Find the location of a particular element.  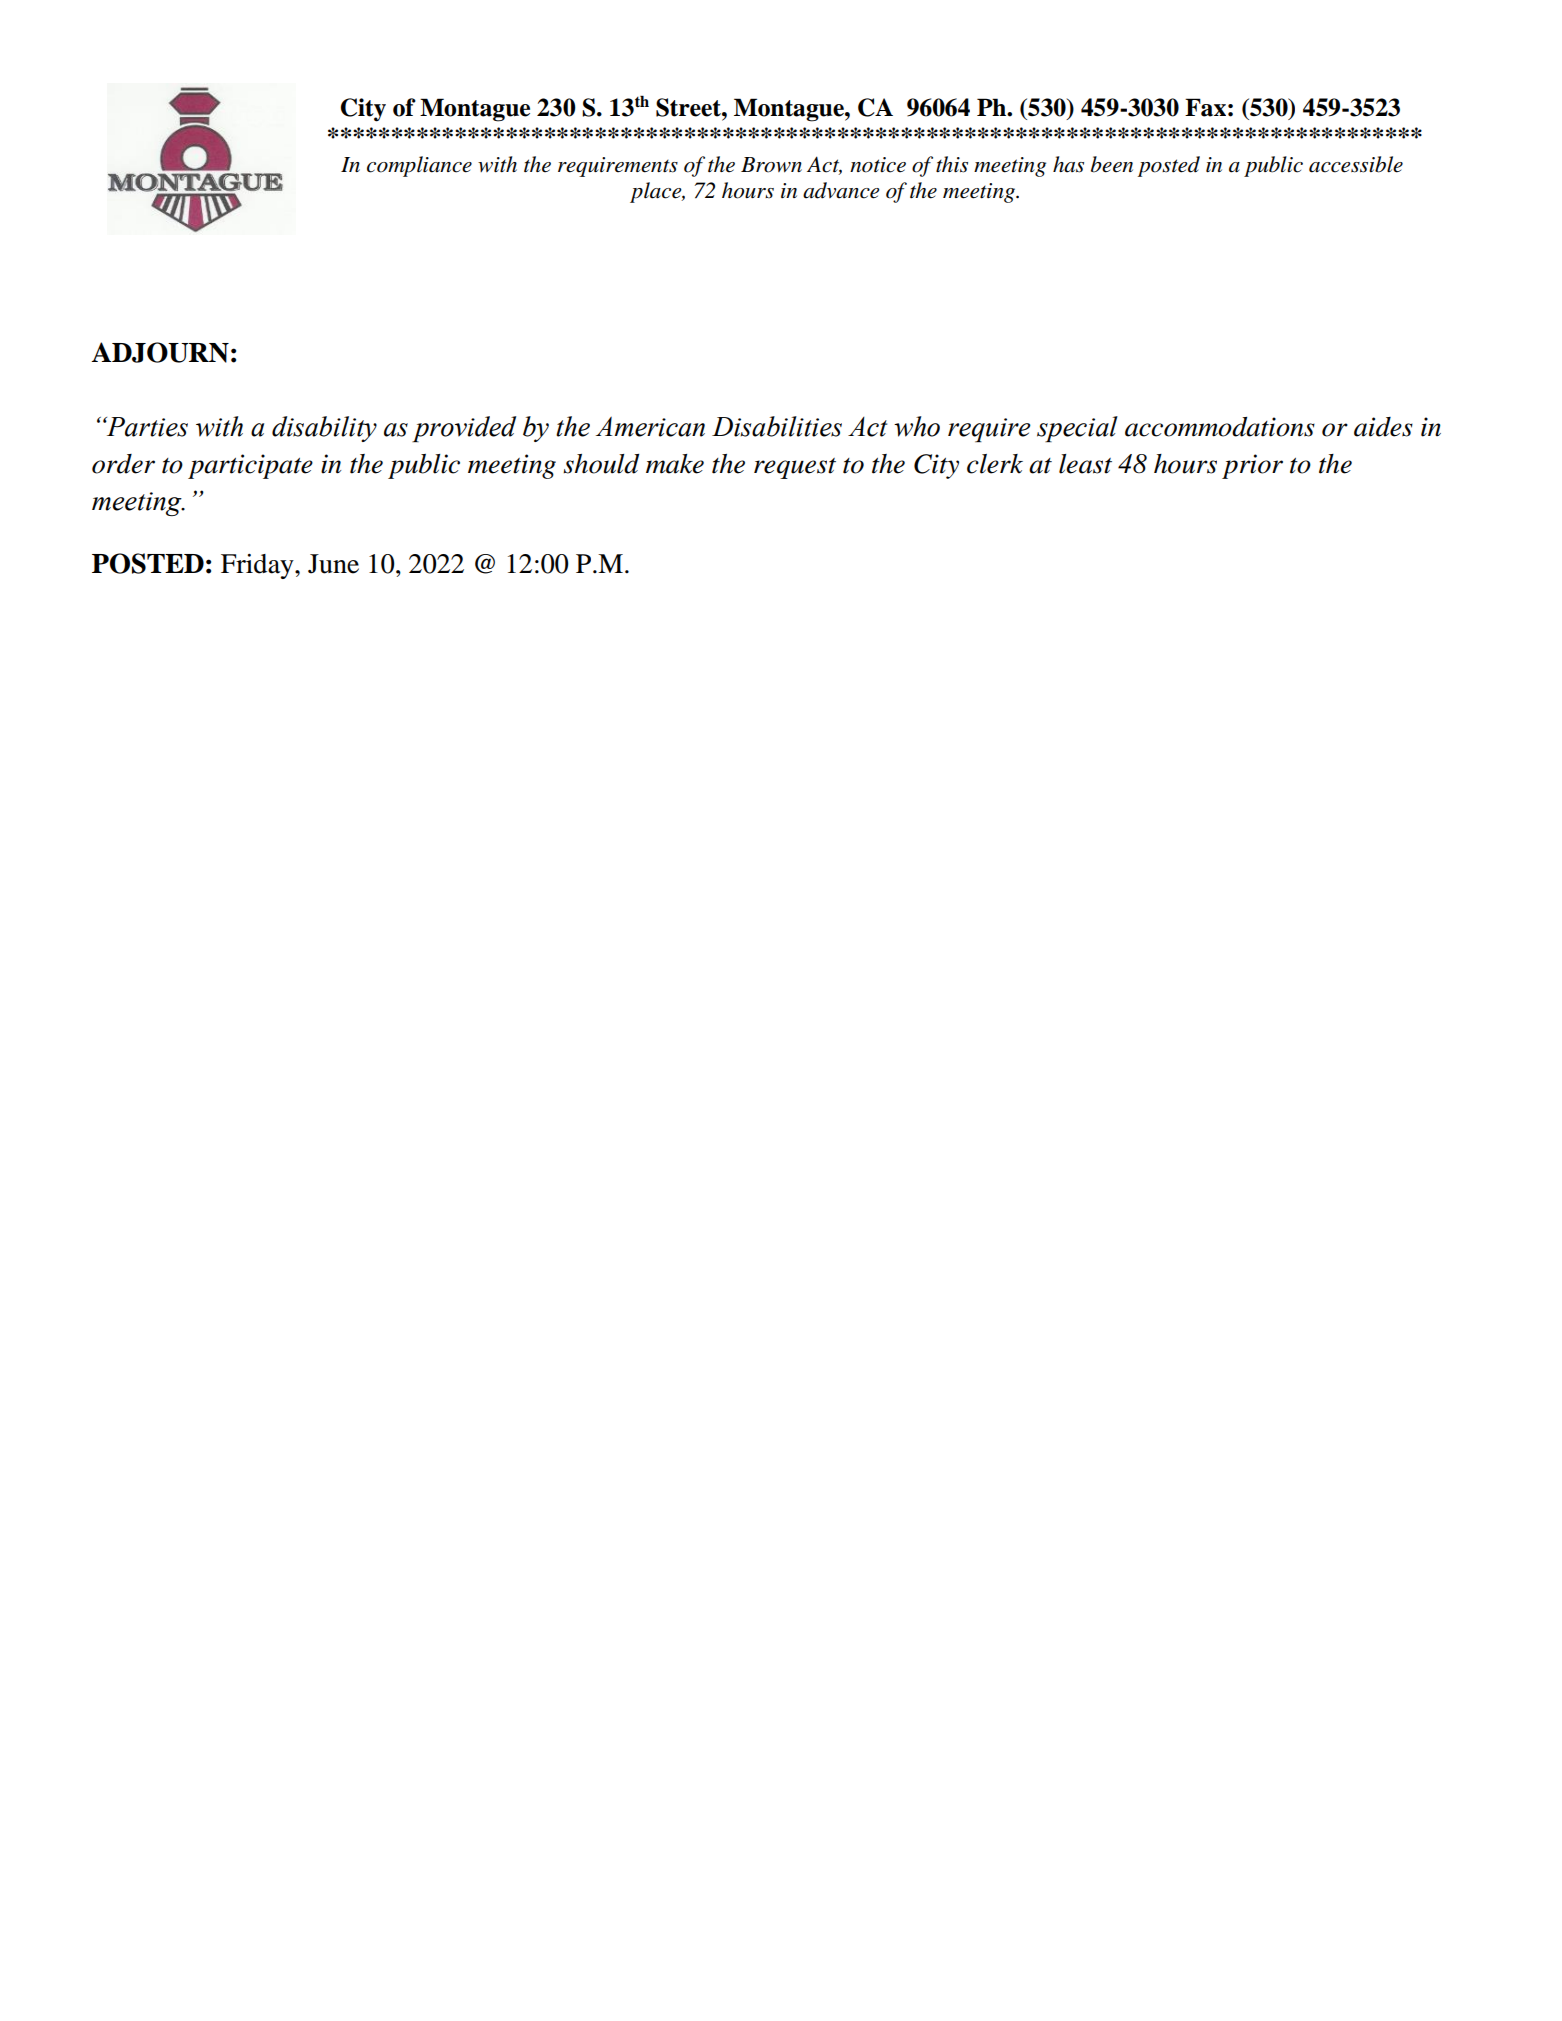

Brown is located at coordinates (771, 165).
